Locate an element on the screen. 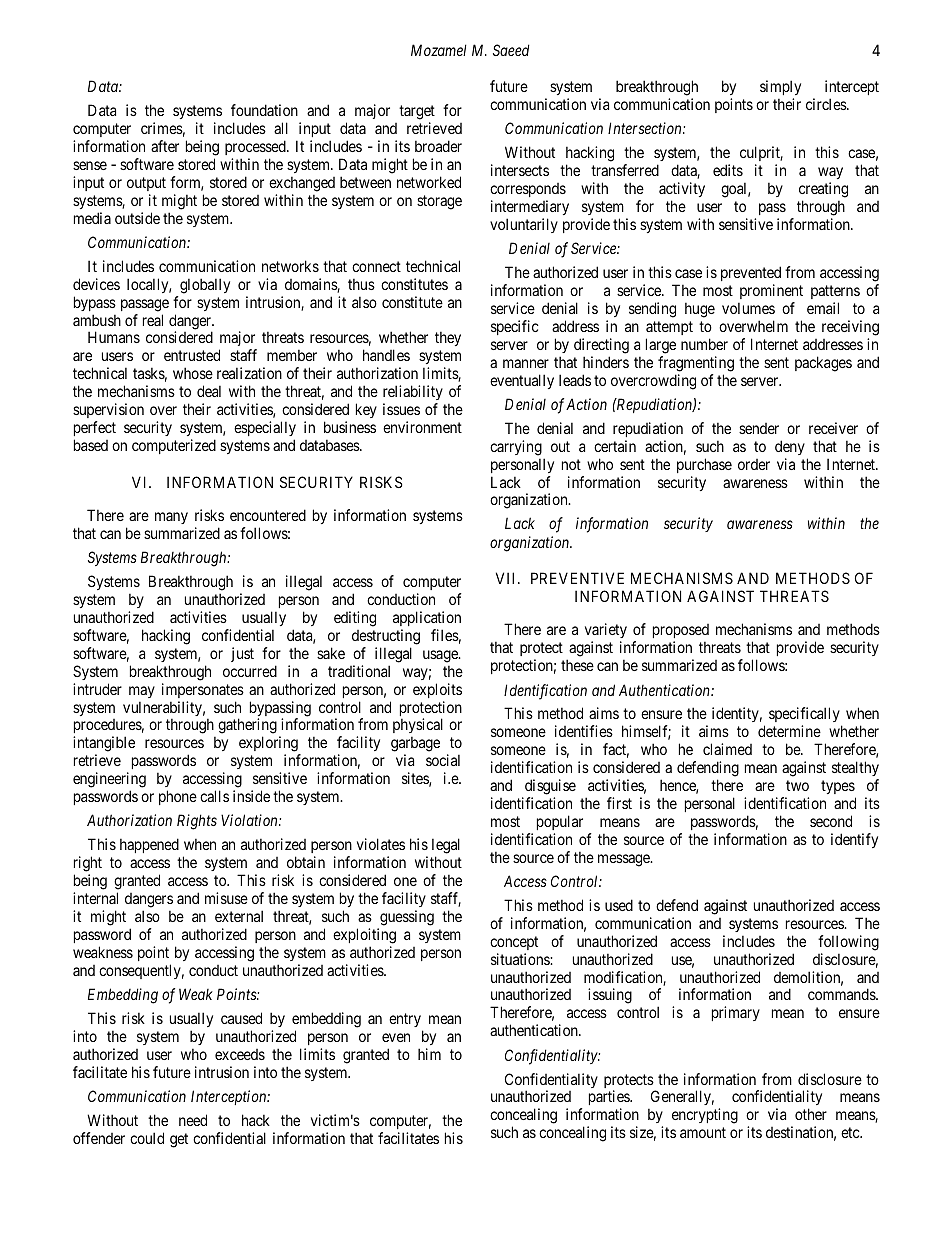  proposed is located at coordinates (681, 633).
